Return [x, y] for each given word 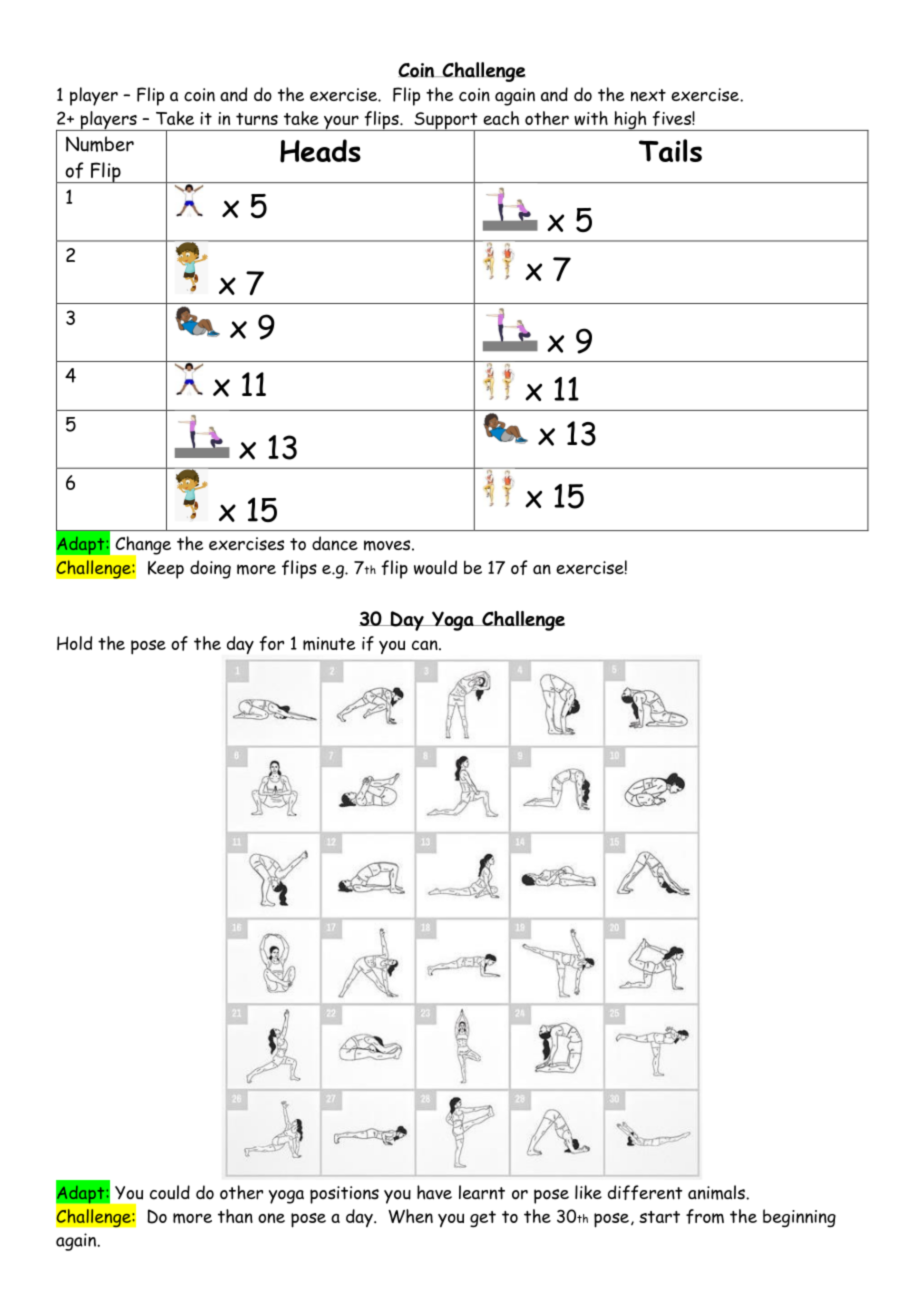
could [170, 1192]
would [435, 567]
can [426, 645]
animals [717, 1192]
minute [329, 644]
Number [100, 144]
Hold [74, 643]
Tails [670, 150]
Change [142, 546]
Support [446, 122]
